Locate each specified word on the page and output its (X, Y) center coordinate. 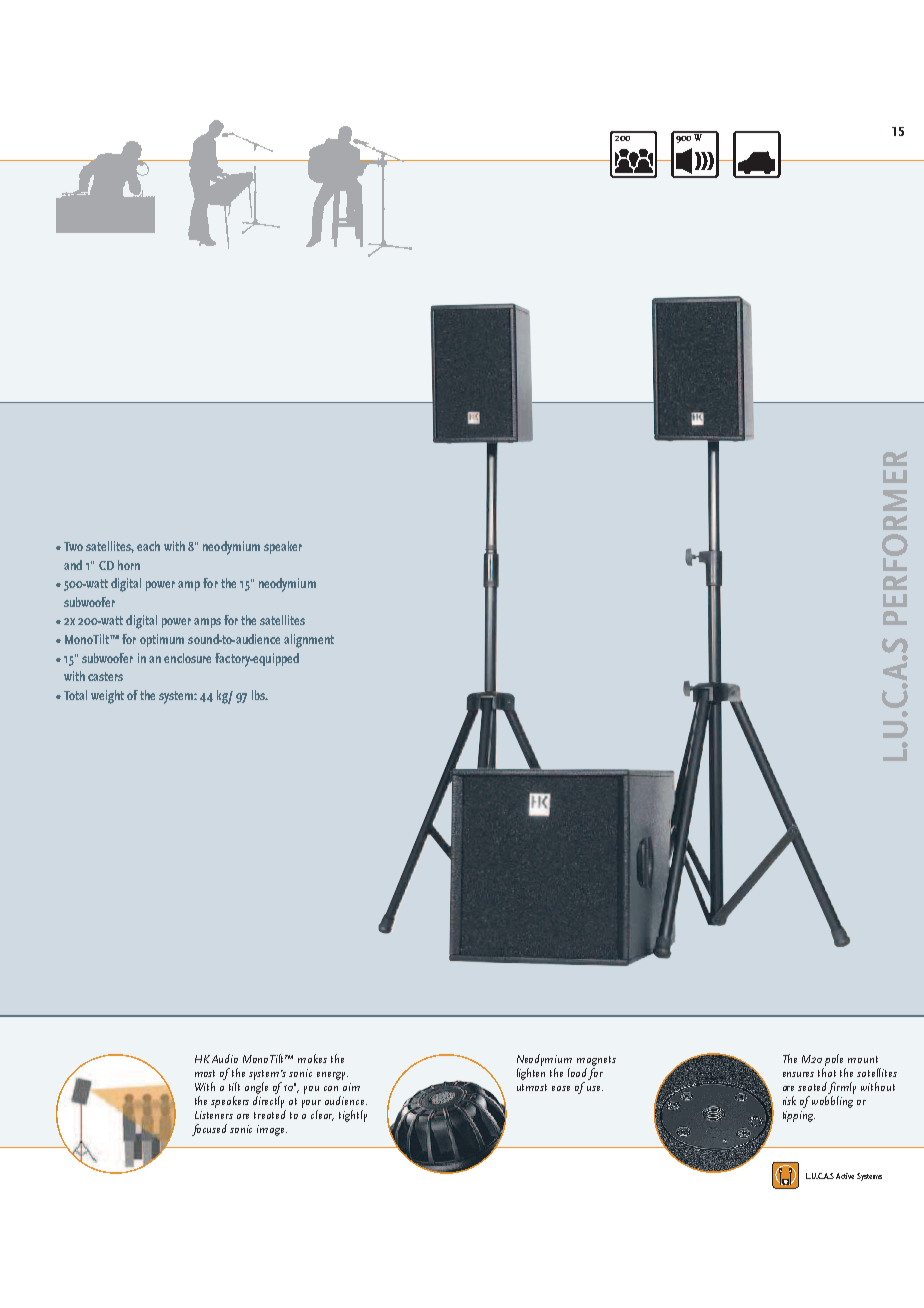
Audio (225, 1058)
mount (863, 1059)
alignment (309, 641)
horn (129, 565)
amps (207, 623)
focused (209, 1130)
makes (312, 1058)
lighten (531, 1074)
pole (834, 1060)
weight (107, 697)
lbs (260, 695)
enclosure (187, 658)
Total (75, 695)
